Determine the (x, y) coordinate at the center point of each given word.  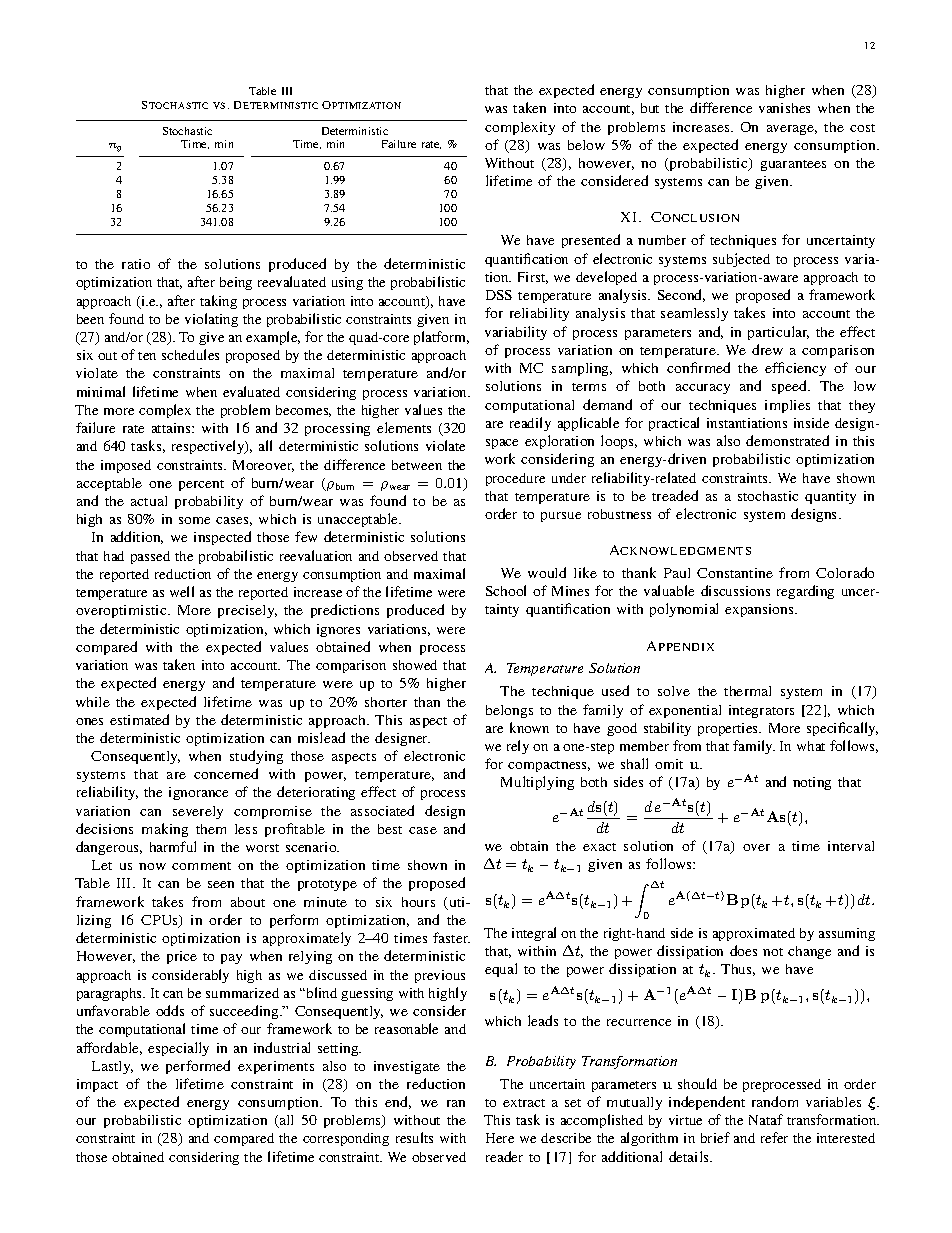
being (236, 283)
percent (201, 485)
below (586, 145)
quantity (830, 497)
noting (812, 783)
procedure (515, 479)
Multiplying (537, 783)
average (792, 130)
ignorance (198, 793)
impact (97, 1085)
